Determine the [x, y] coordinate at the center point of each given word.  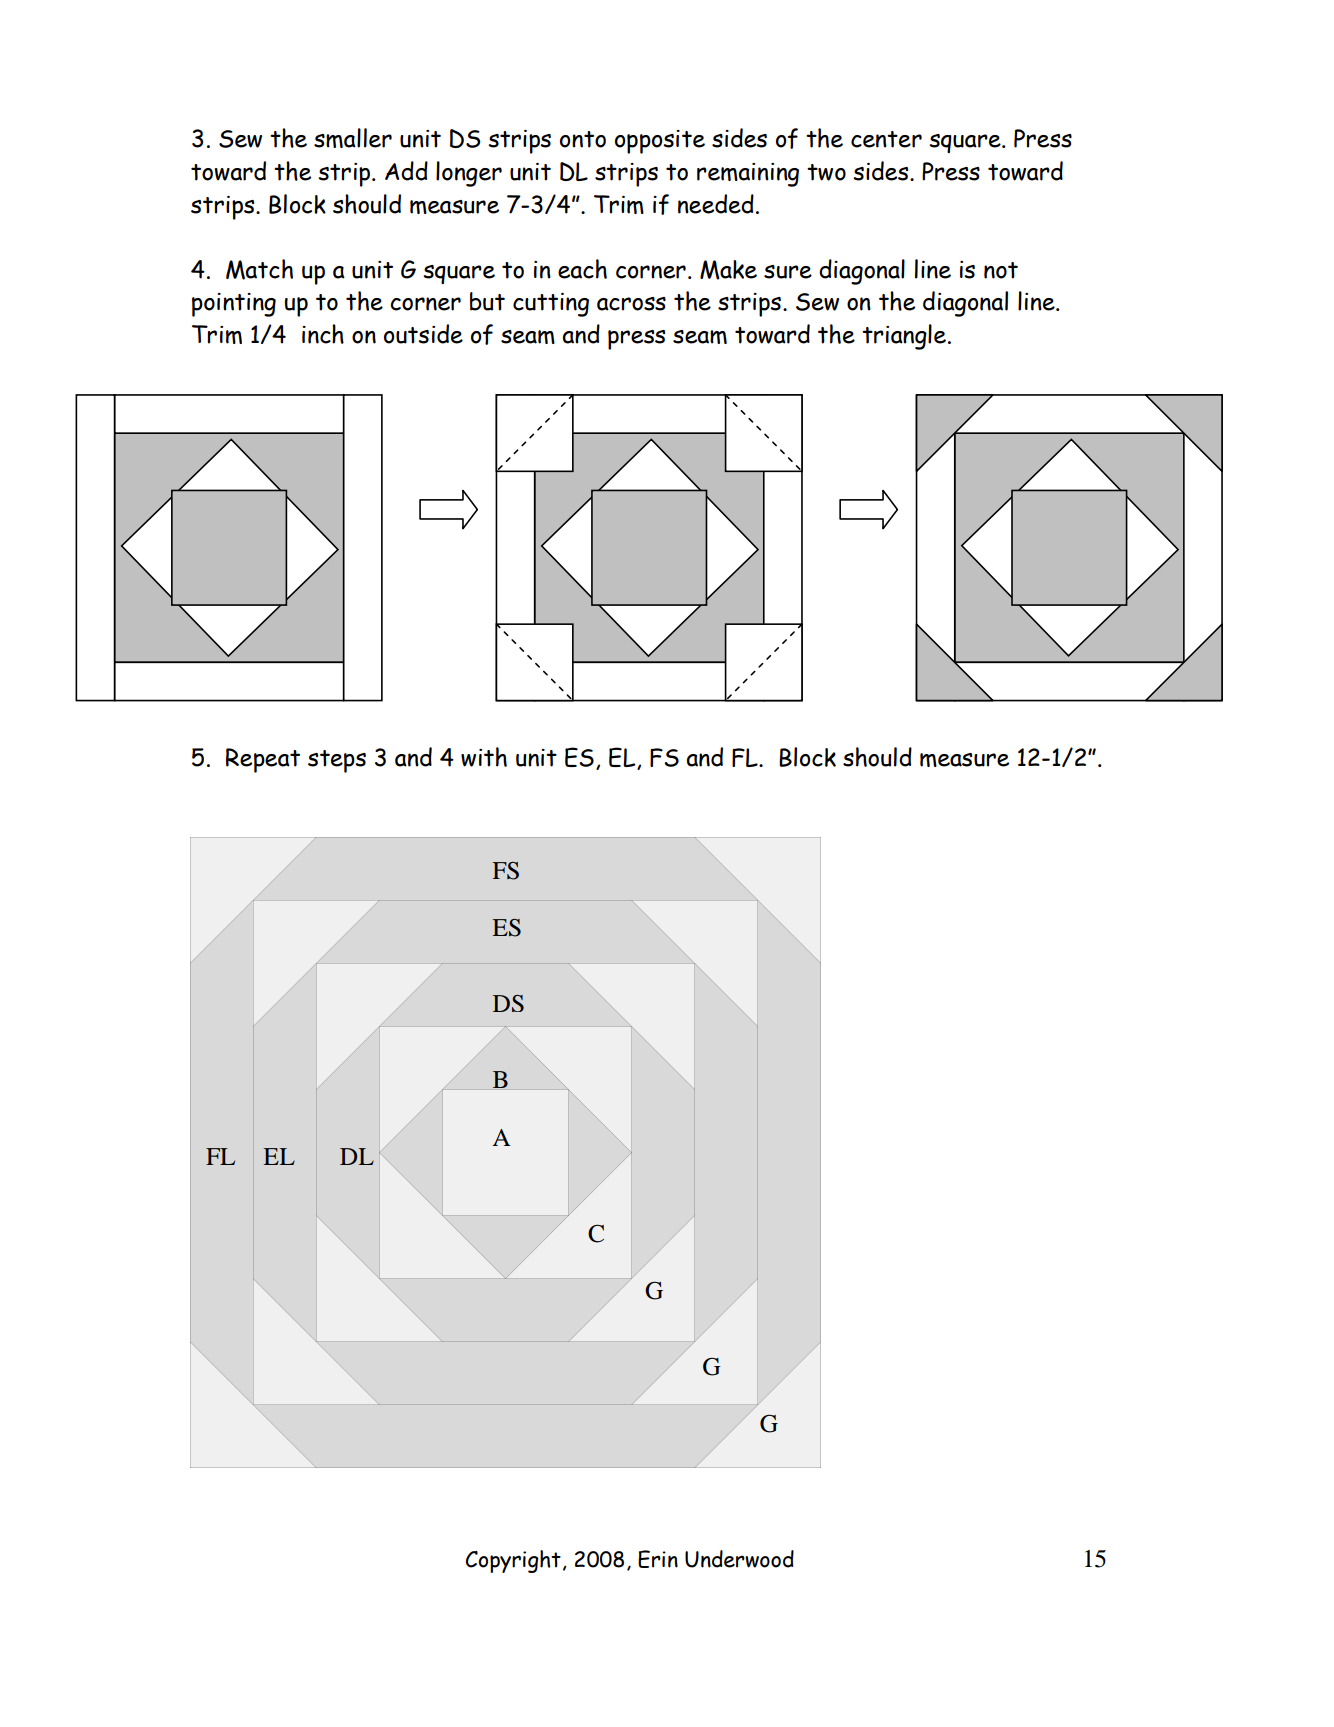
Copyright [513, 1561]
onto [583, 139]
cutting [551, 305]
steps [337, 761]
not [1001, 270]
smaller [353, 138]
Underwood [739, 1559]
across [631, 304]
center [886, 139]
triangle [904, 337]
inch [323, 334]
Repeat [263, 760]
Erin [658, 1559]
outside [423, 334]
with [484, 757]
